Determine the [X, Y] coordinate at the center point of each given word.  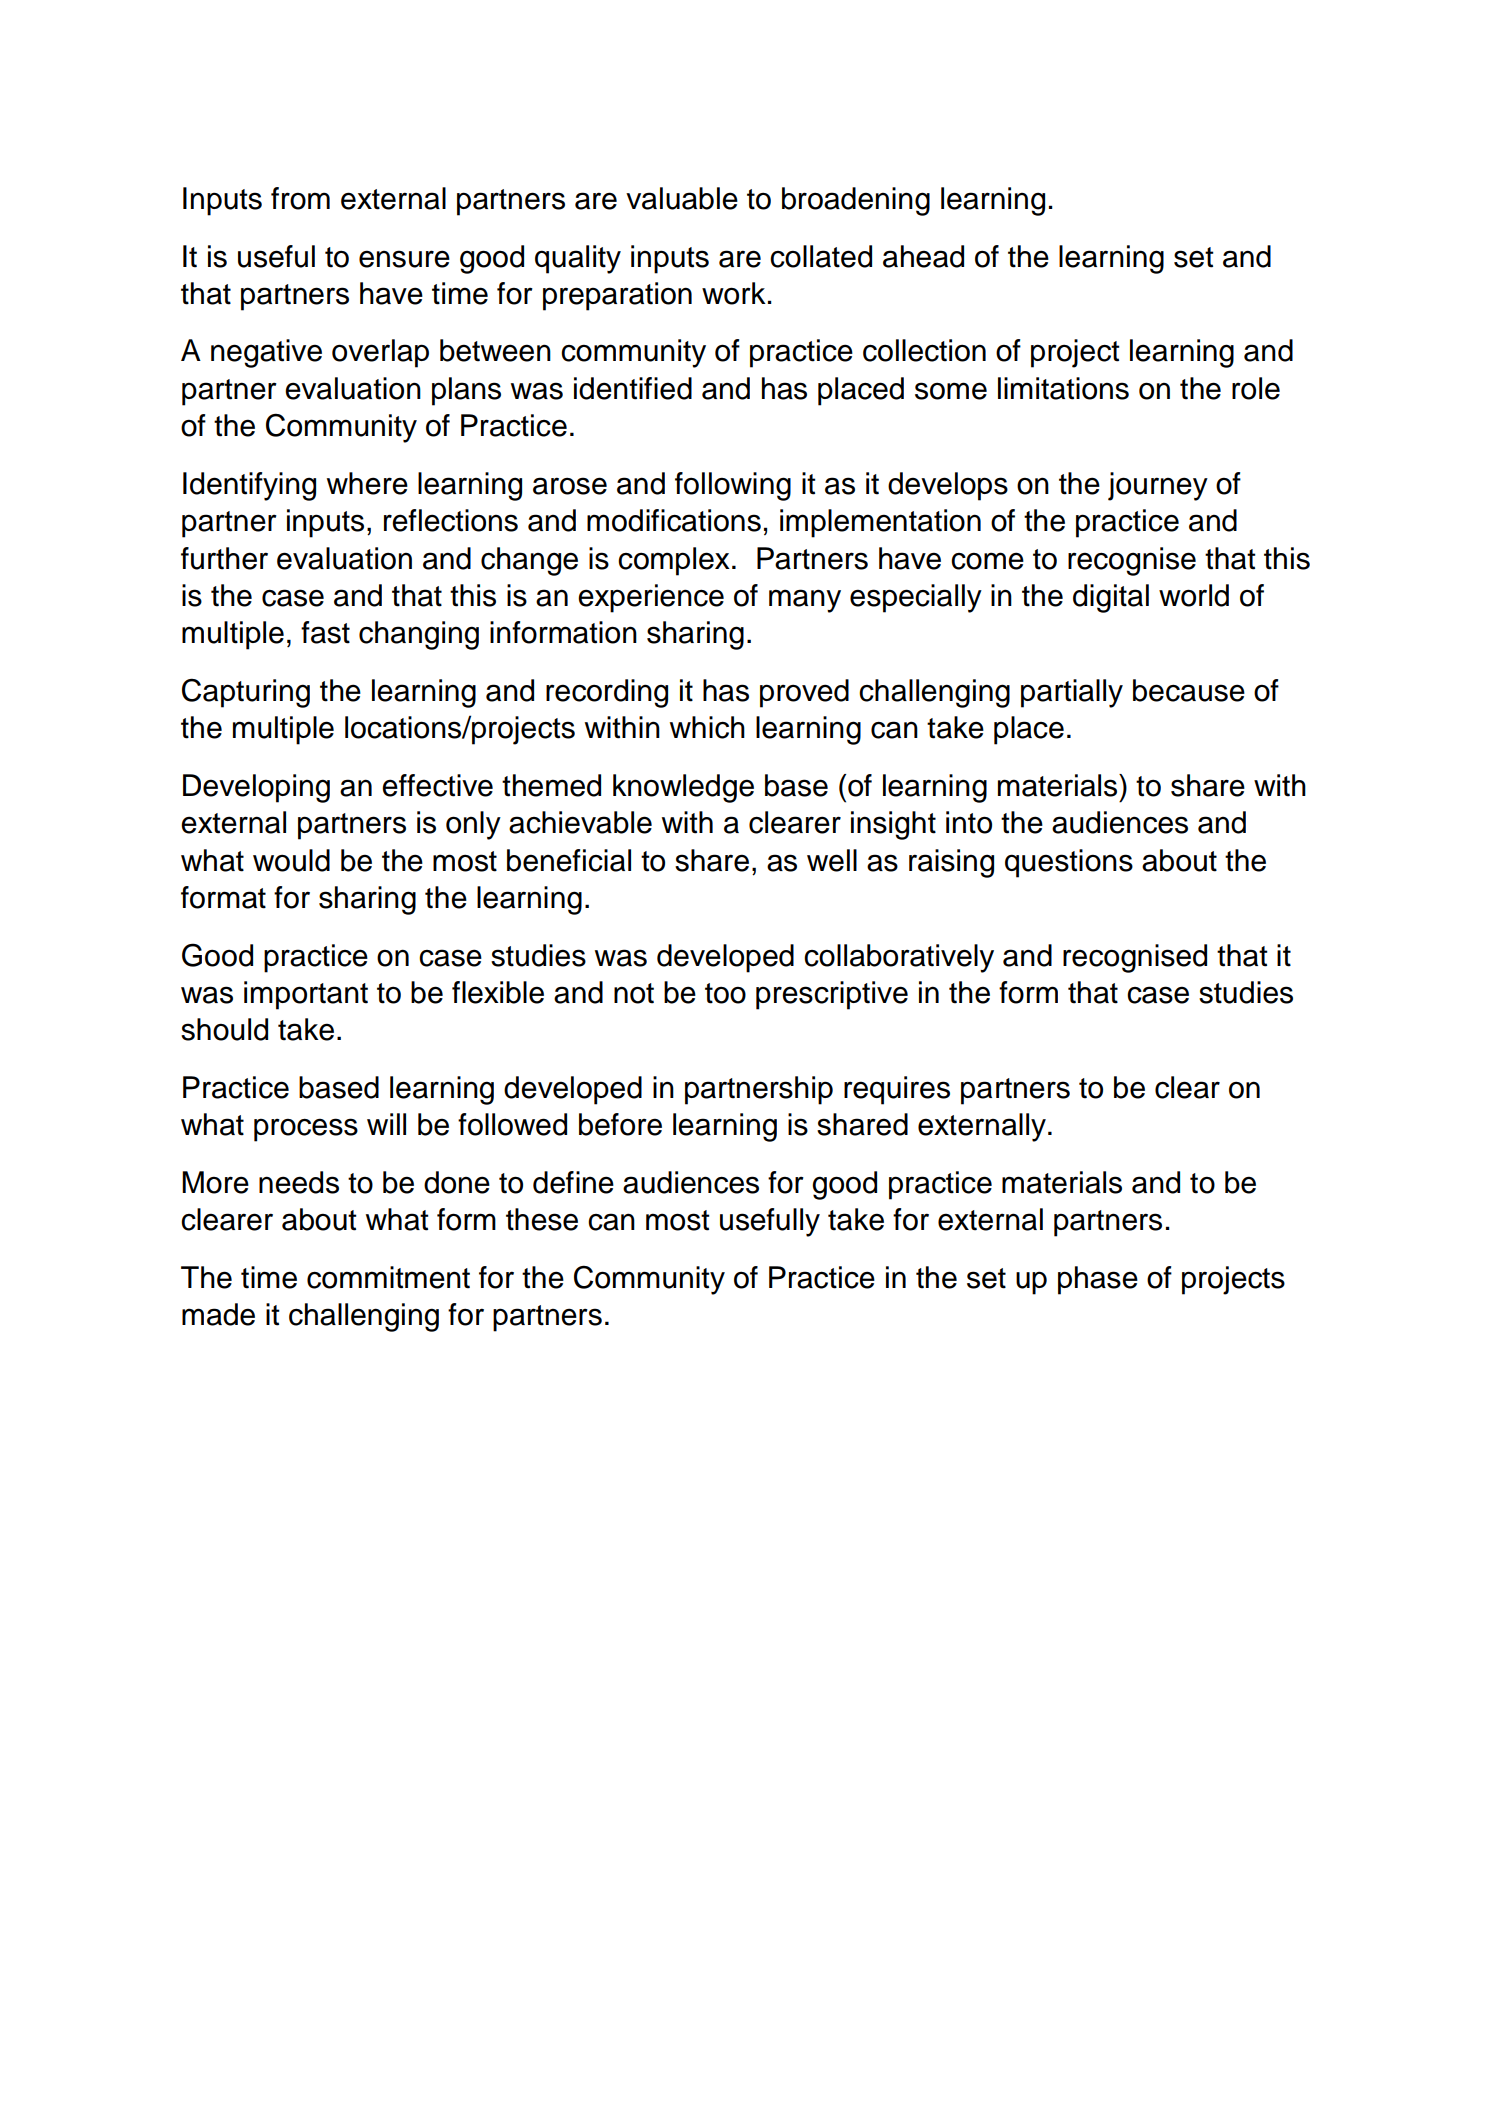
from [300, 198]
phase [1098, 1280]
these [542, 1219]
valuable [682, 198]
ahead [923, 256]
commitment [388, 1277]
